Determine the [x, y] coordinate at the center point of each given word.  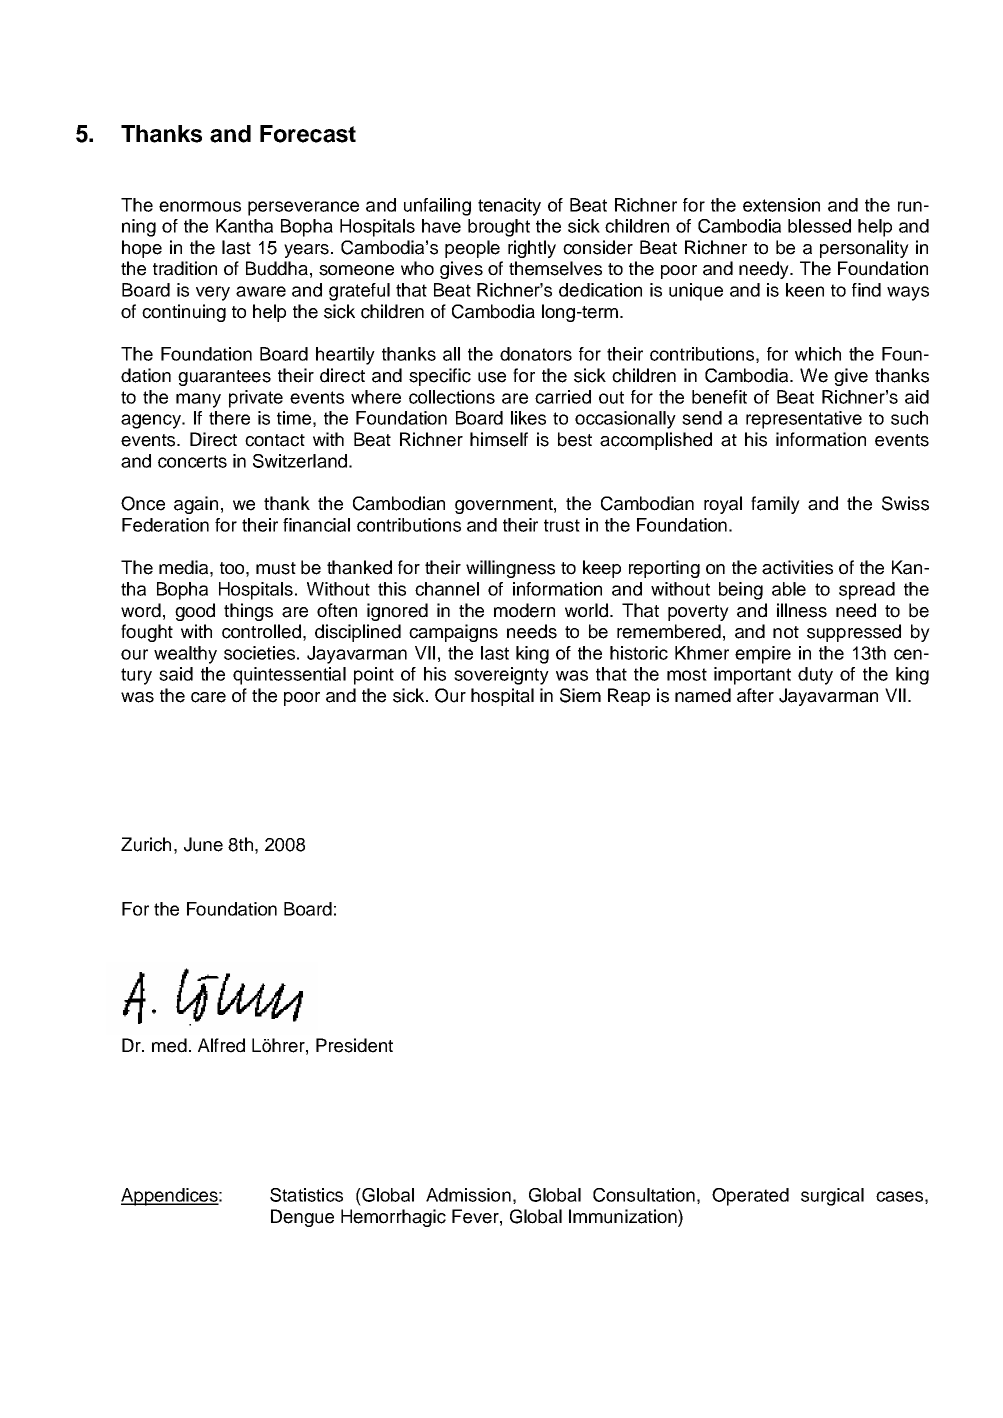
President [354, 1045]
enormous [200, 206]
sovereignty [501, 676]
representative [804, 420]
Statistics [306, 1195]
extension [781, 205]
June [203, 844]
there [229, 418]
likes [528, 418]
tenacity [509, 207]
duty [815, 676]
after [755, 695]
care [208, 697]
